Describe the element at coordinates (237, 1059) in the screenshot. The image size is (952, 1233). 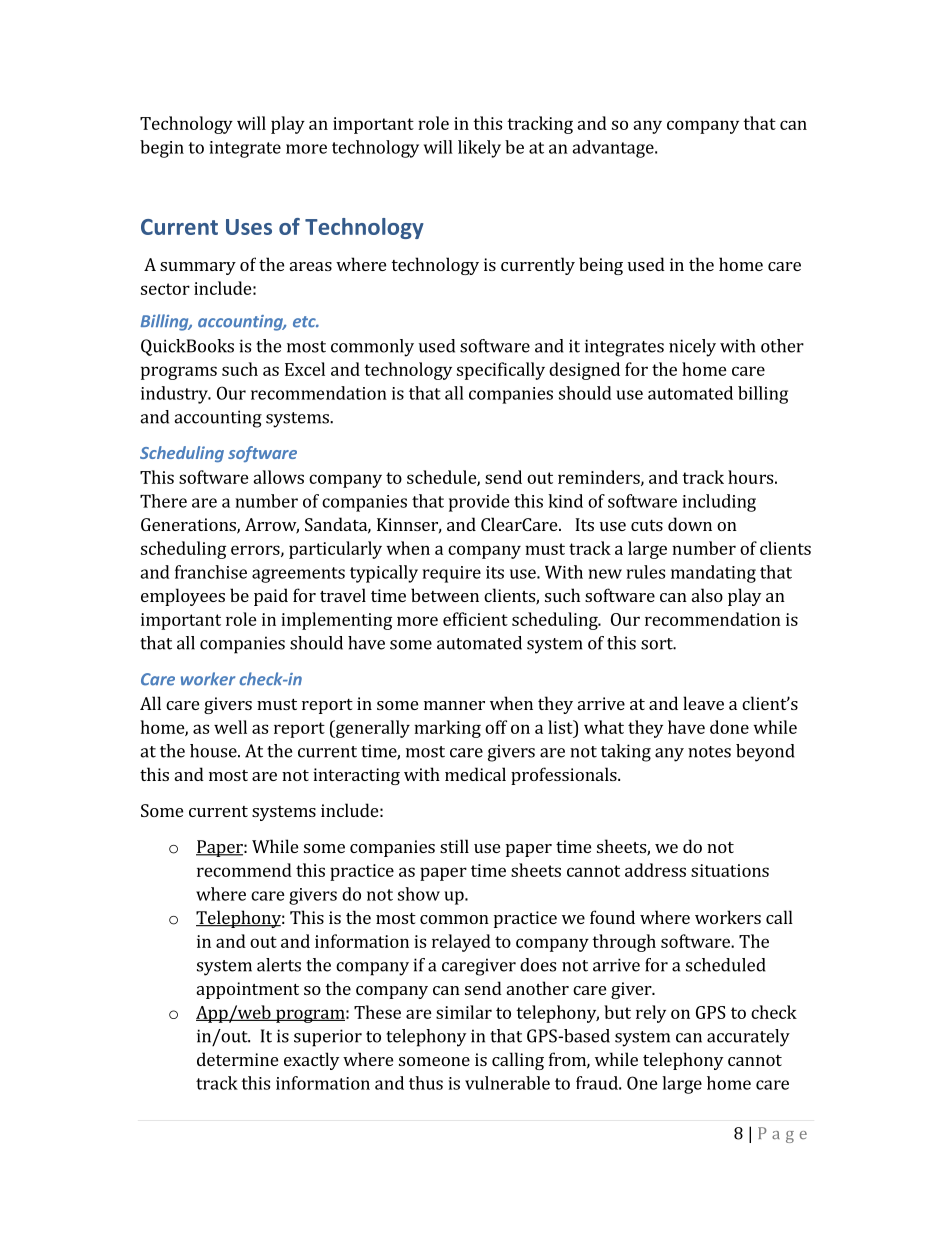
I see `determine` at that location.
